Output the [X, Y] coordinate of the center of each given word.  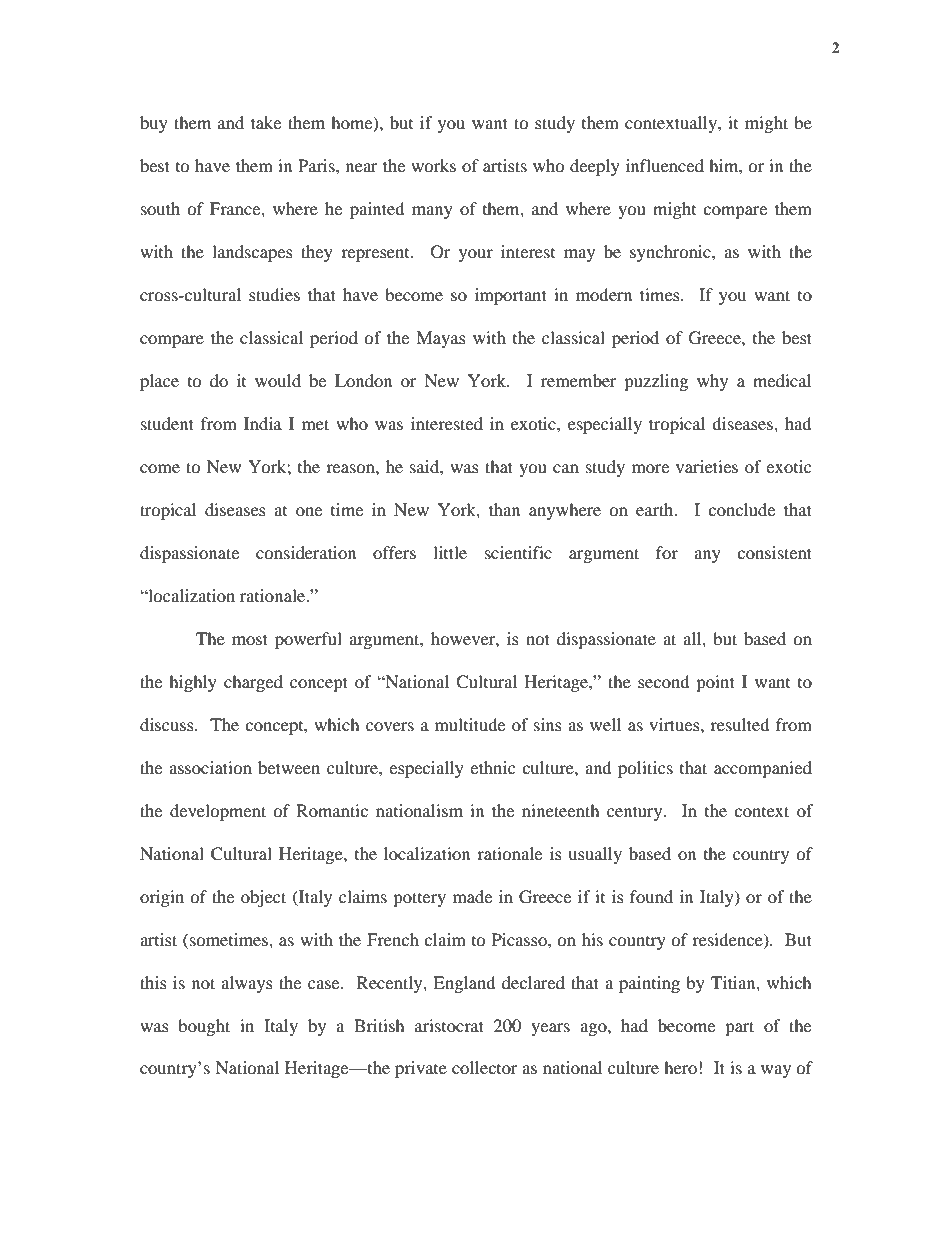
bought [204, 1027]
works [433, 165]
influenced [665, 165]
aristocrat [449, 1025]
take [266, 122]
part [739, 1028]
